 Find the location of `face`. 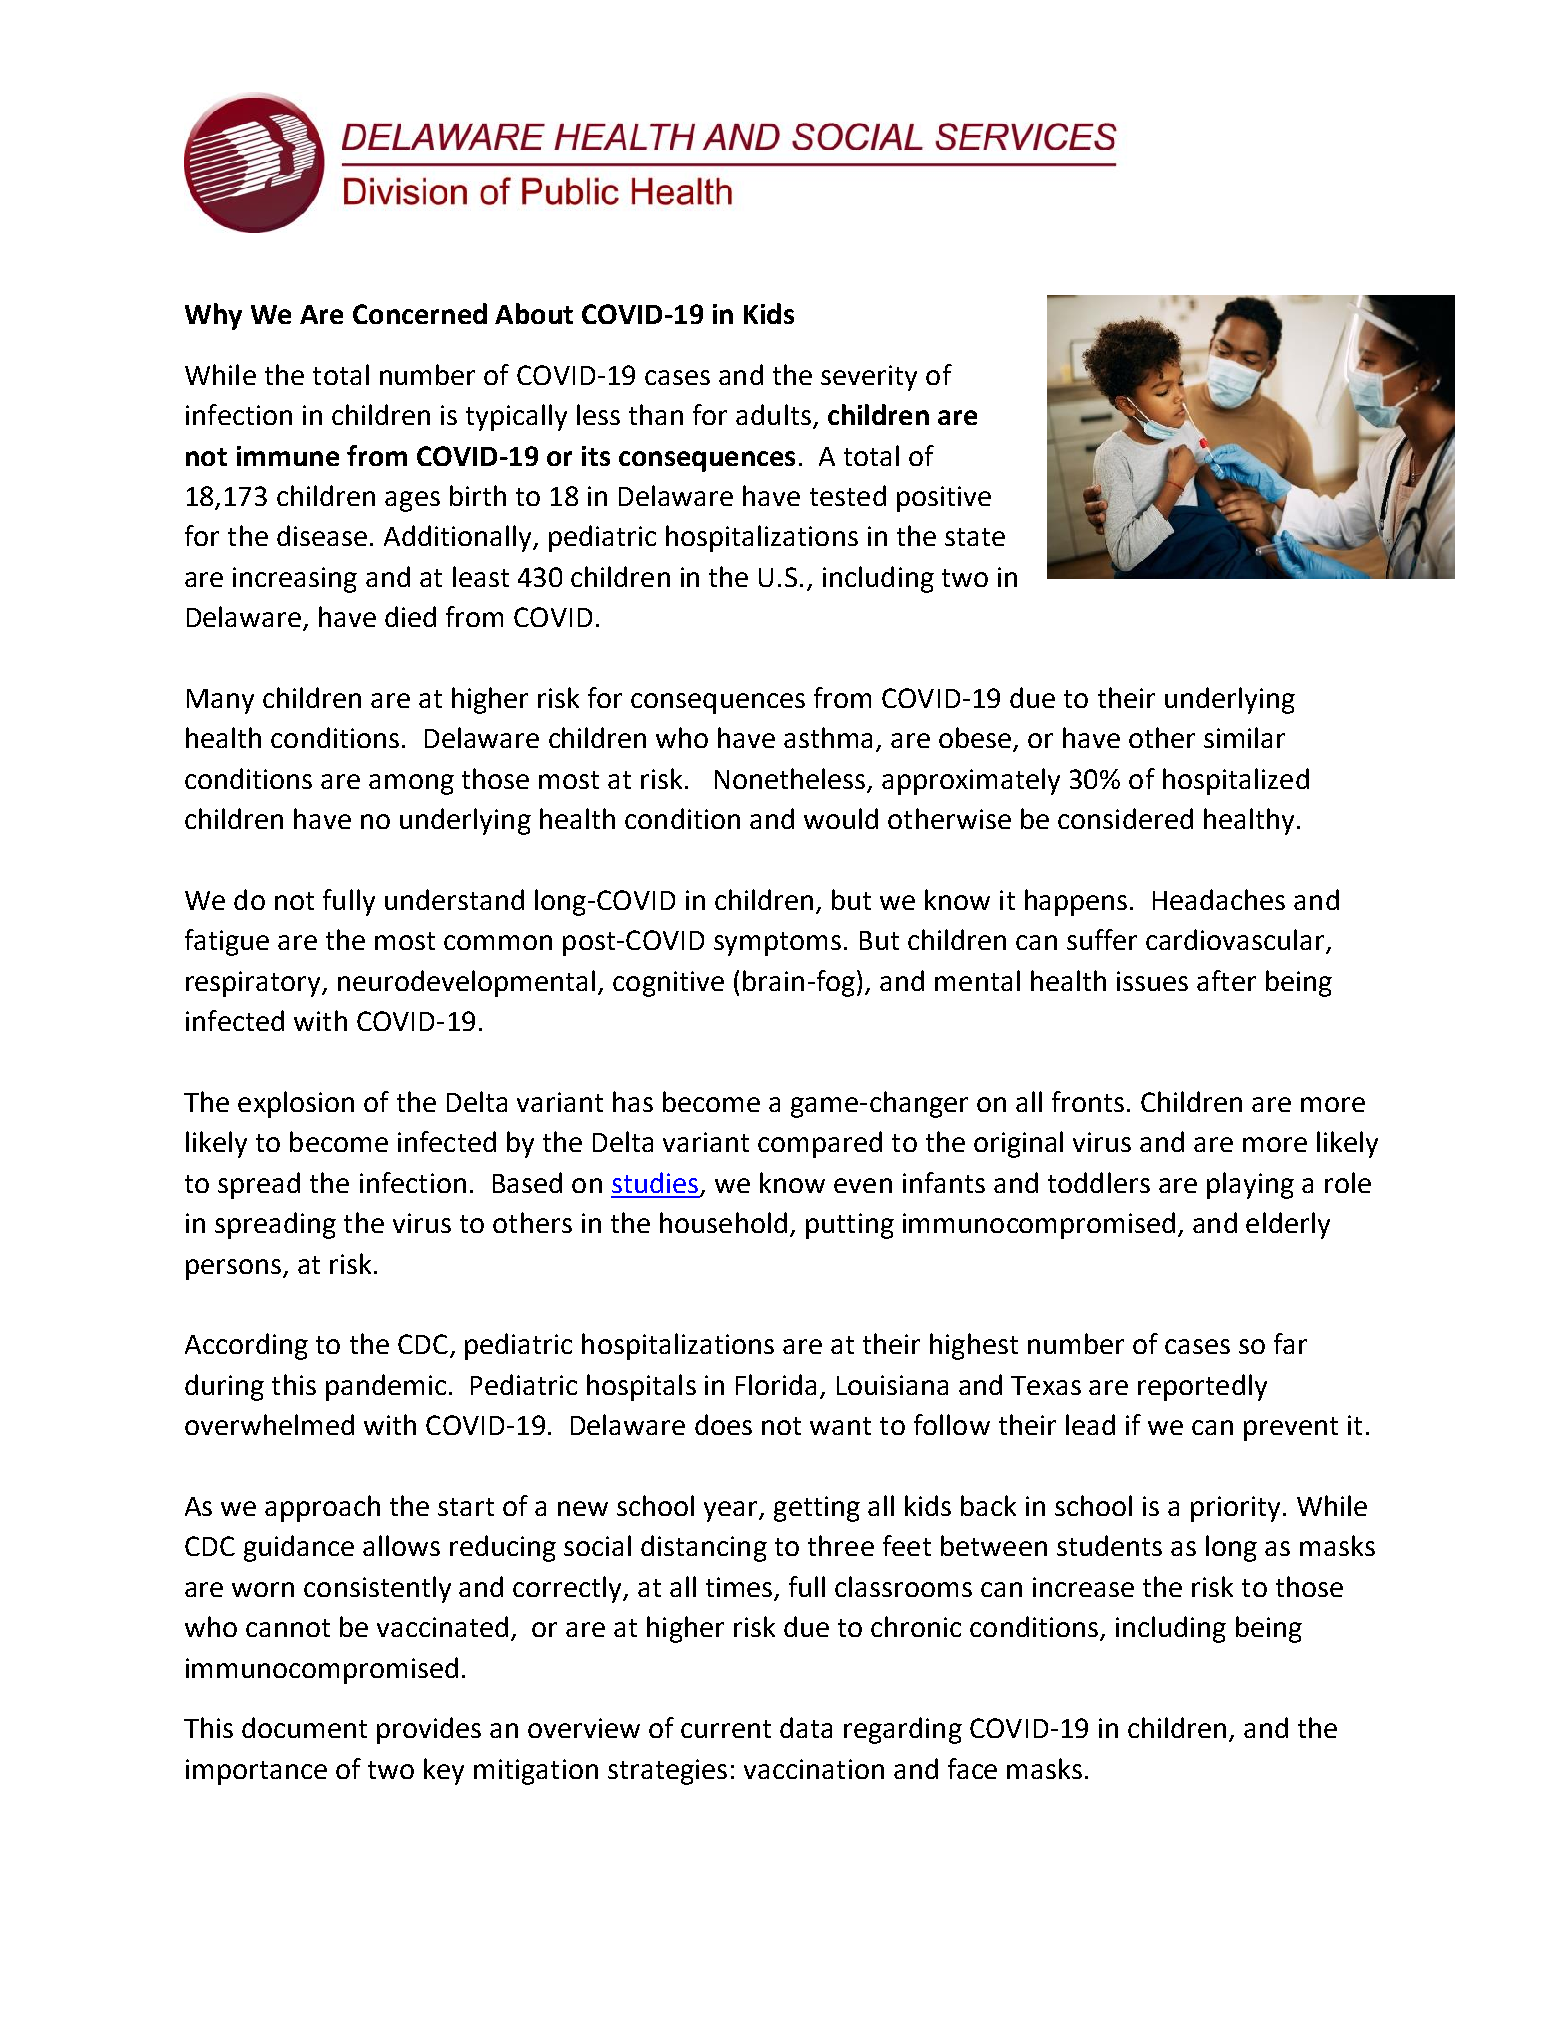

face is located at coordinates (972, 1768).
